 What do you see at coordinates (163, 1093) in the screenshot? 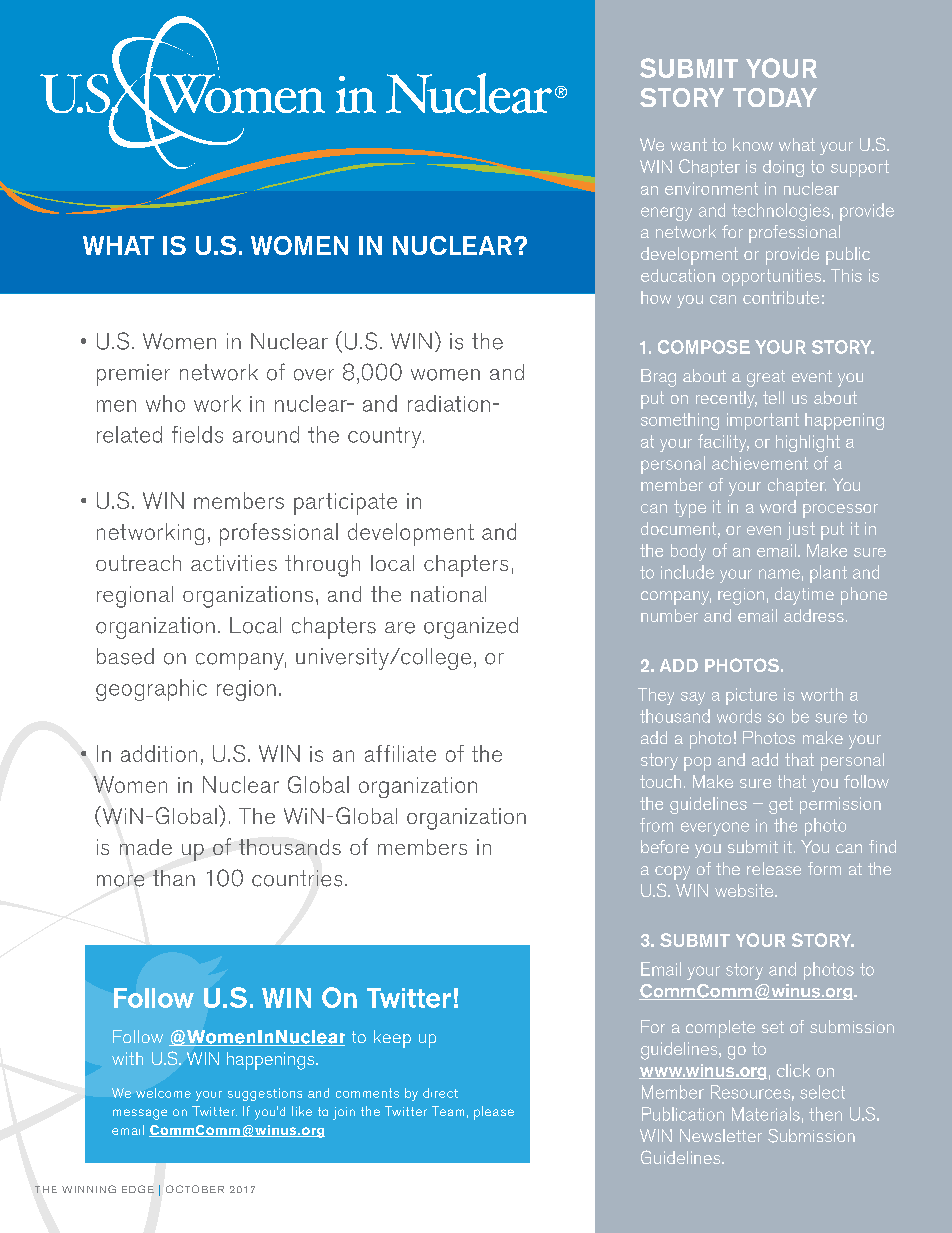
I see `welcome` at bounding box center [163, 1093].
